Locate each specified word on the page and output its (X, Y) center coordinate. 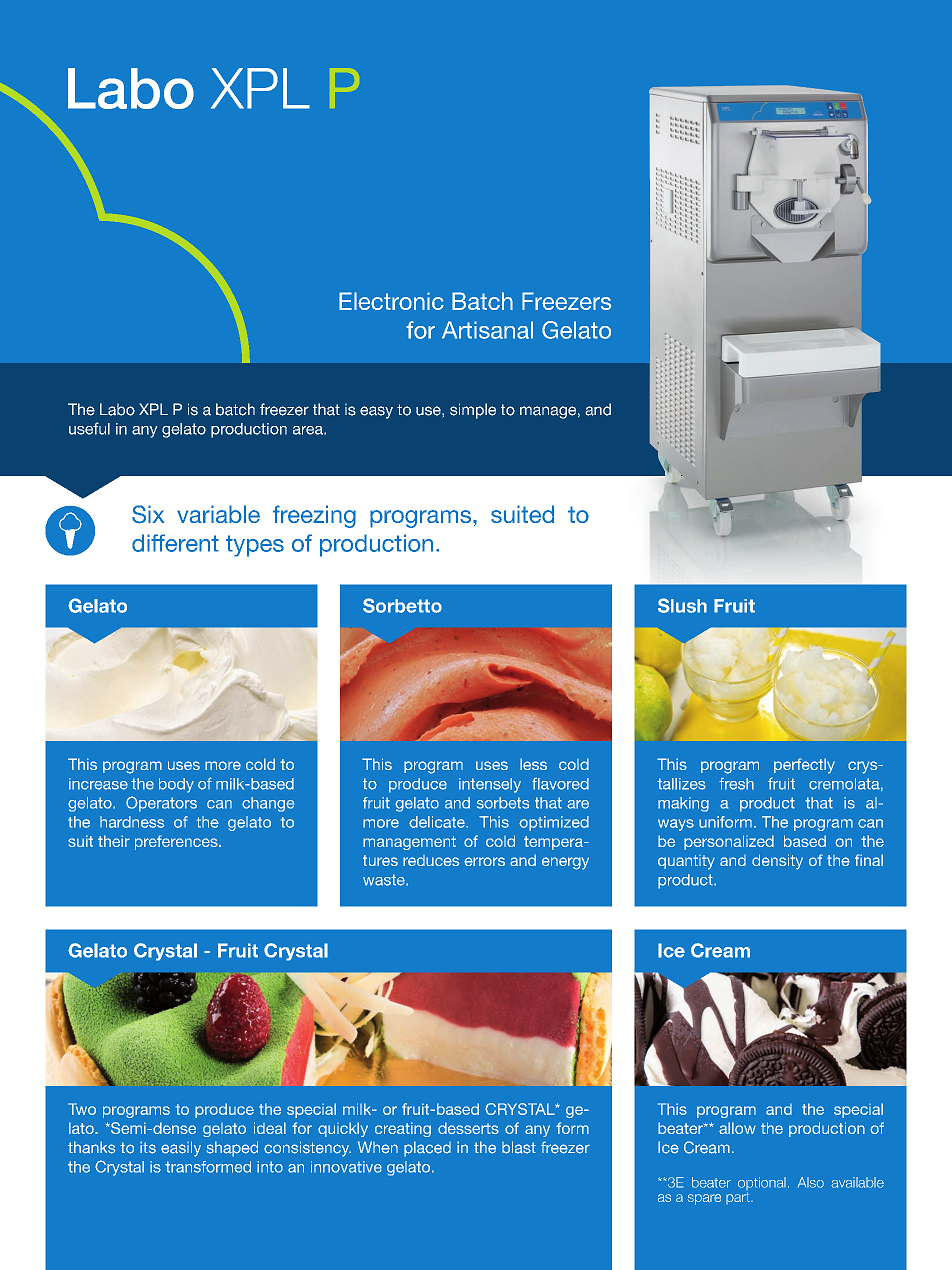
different (175, 543)
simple (473, 411)
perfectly (804, 766)
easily (181, 1149)
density (777, 862)
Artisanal (487, 330)
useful (89, 428)
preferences (177, 842)
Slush (682, 605)
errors (484, 861)
